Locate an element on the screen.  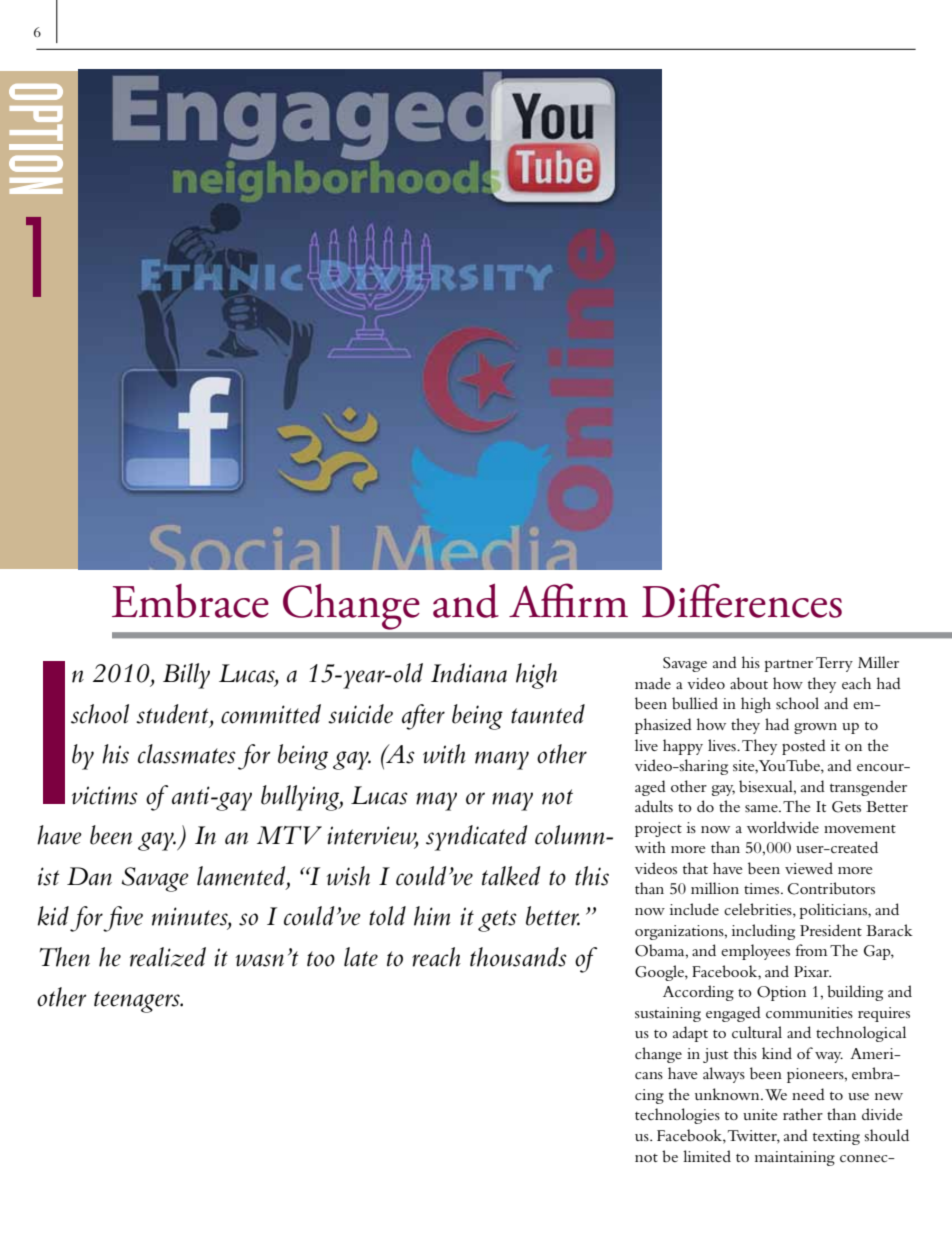
five is located at coordinates (123, 919).
